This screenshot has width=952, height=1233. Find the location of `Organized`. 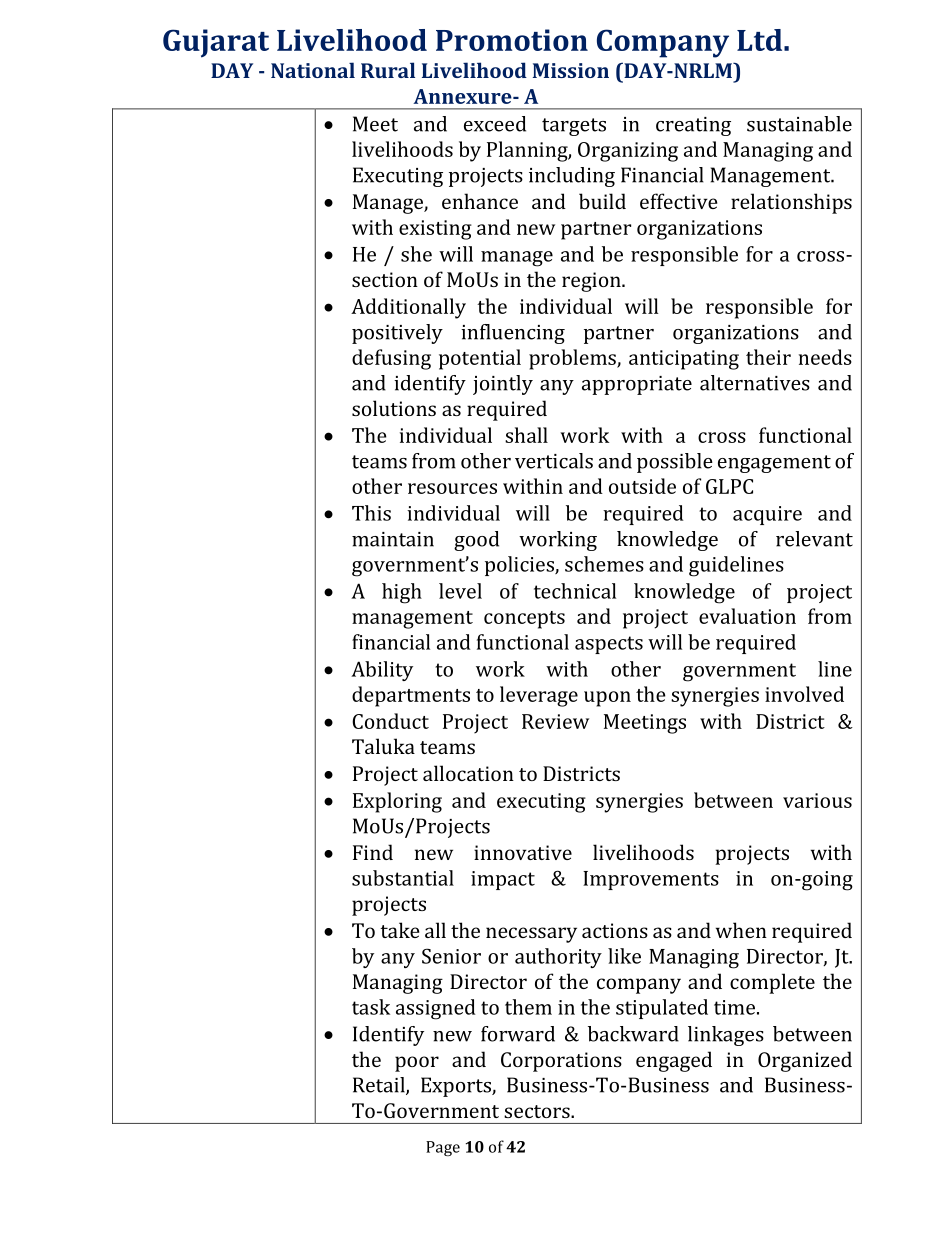

Organized is located at coordinates (805, 1061).
